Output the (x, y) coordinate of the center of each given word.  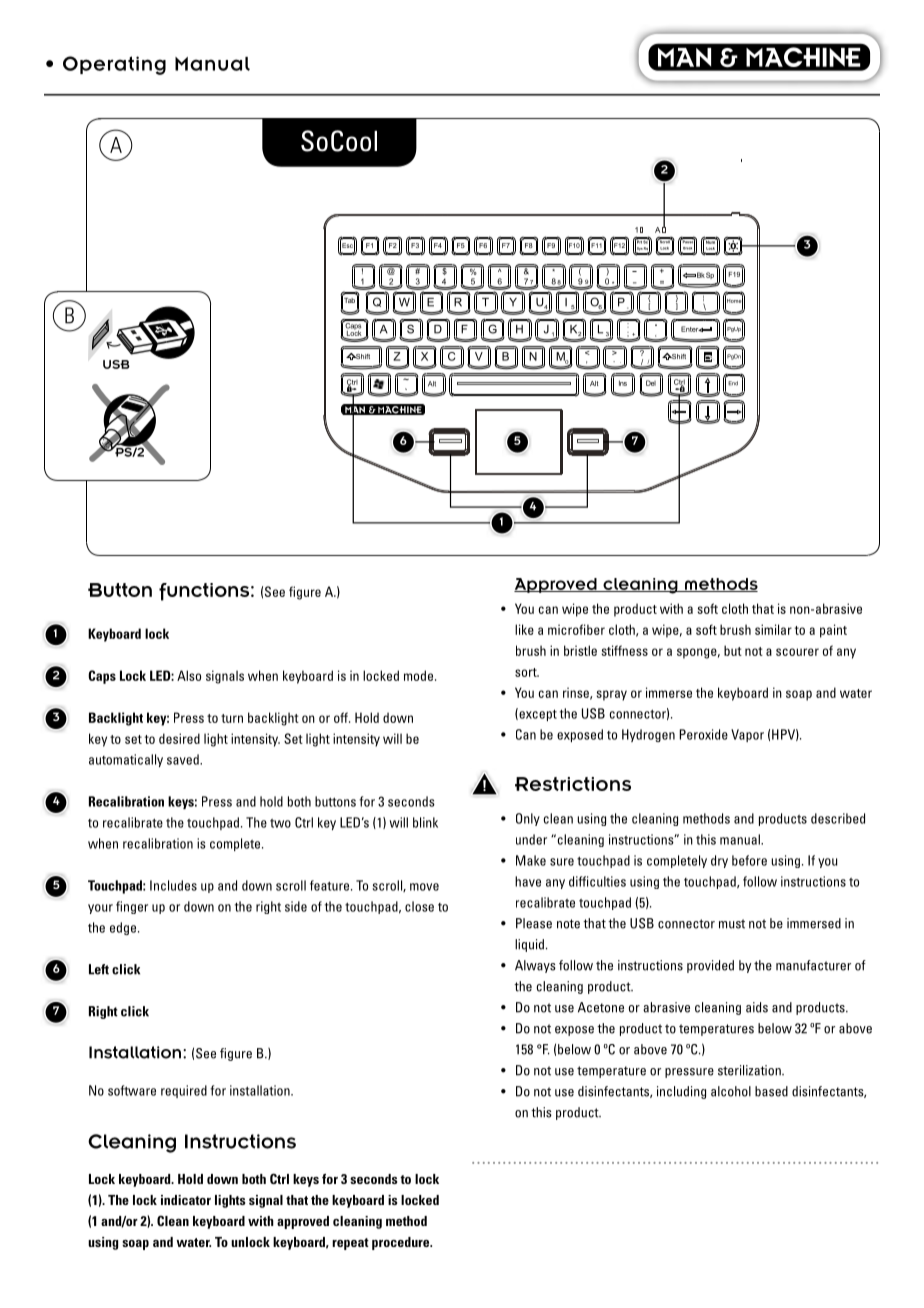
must (732, 924)
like (524, 629)
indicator (186, 1200)
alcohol (731, 1091)
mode (420, 675)
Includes (173, 885)
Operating (114, 65)
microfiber (576, 629)
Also (189, 675)
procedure (402, 1243)
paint (833, 631)
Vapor (747, 735)
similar (773, 629)
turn (232, 718)
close (419, 906)
